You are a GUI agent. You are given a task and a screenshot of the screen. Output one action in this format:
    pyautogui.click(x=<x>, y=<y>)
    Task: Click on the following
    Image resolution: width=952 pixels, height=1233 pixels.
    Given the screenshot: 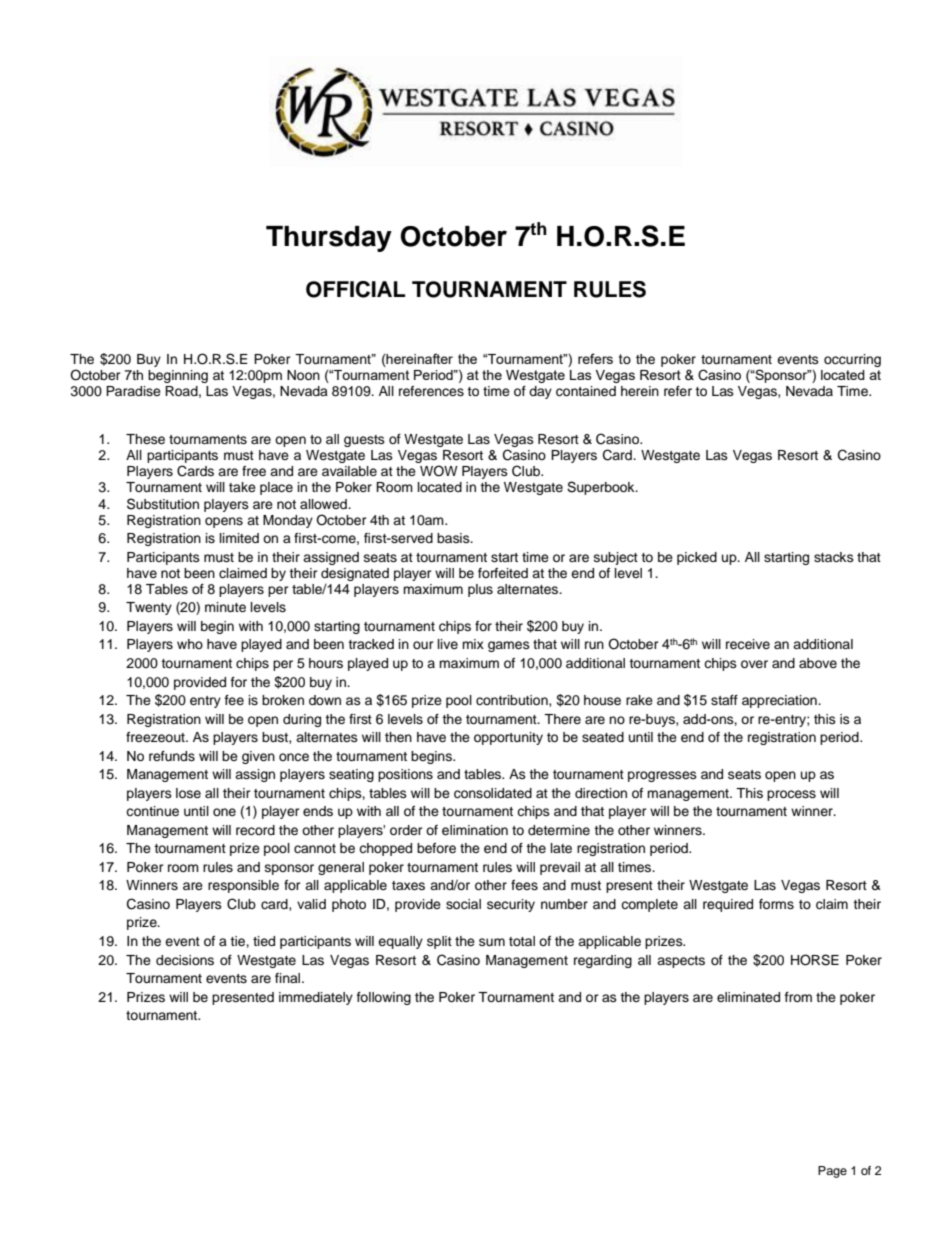 What is the action you would take?
    pyautogui.click(x=384, y=998)
